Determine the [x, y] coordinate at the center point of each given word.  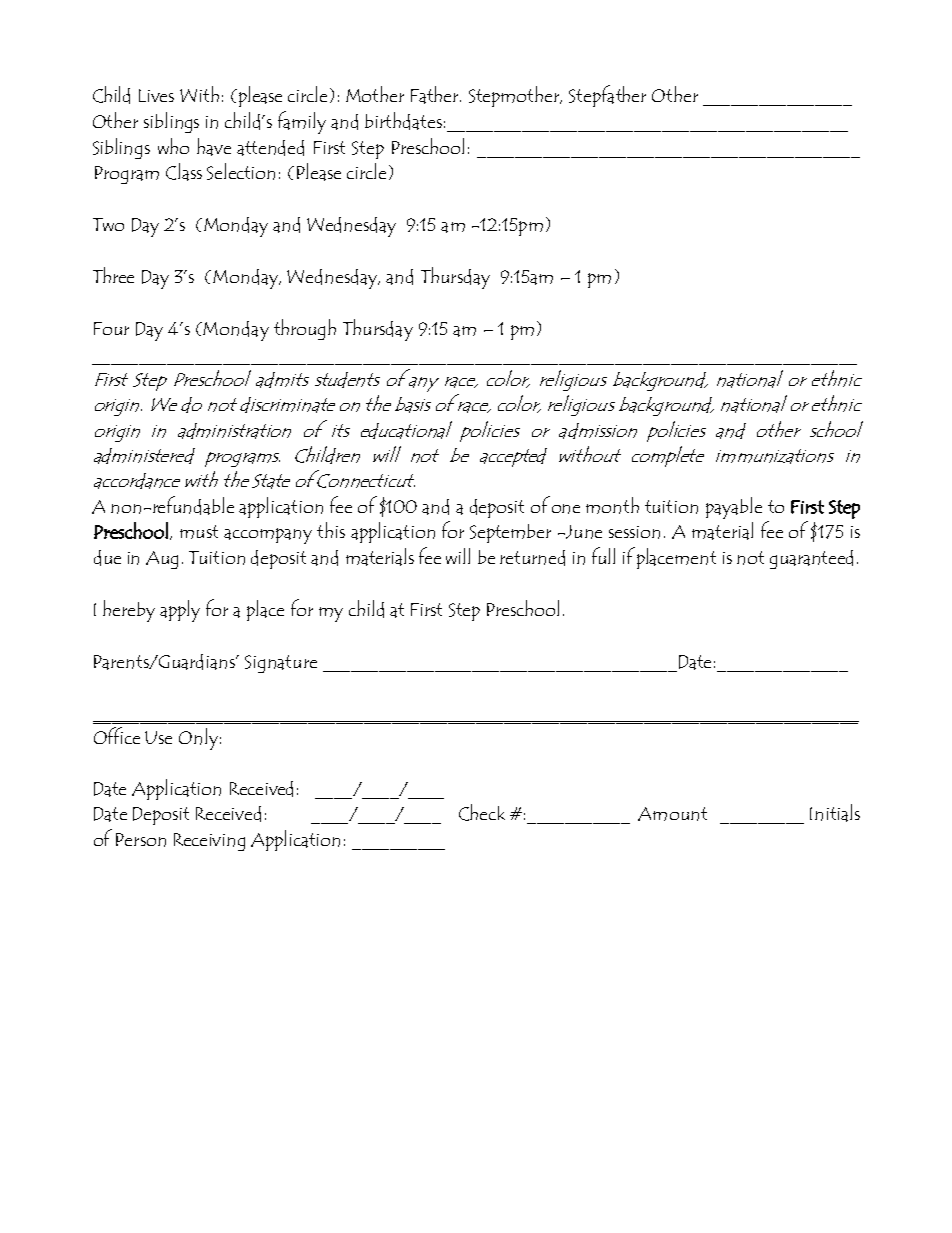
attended [270, 148]
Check [482, 812]
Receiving [209, 842]
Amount [672, 814]
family [302, 122]
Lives [156, 95]
